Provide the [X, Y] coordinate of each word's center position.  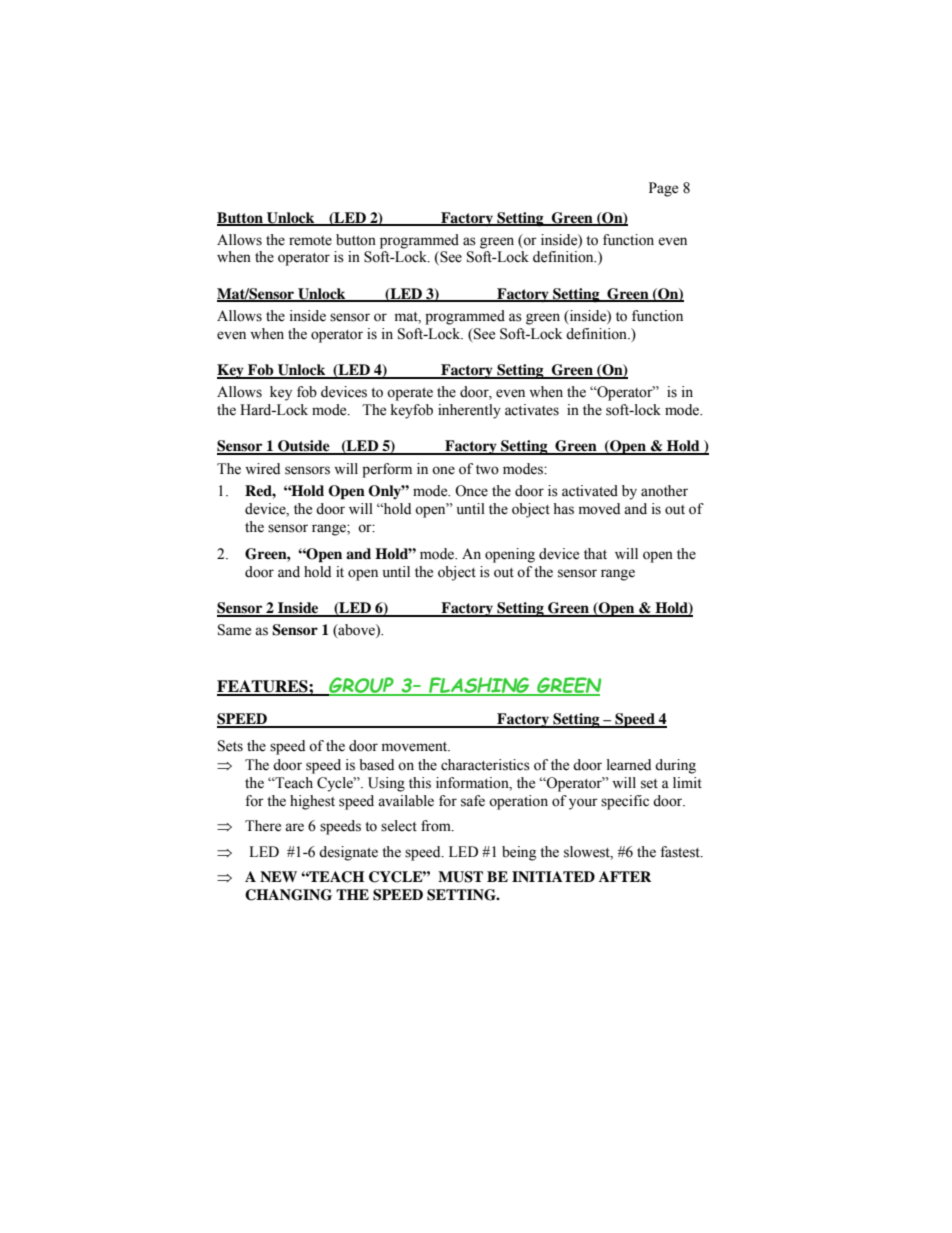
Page [663, 189]
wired [262, 469]
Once [471, 491]
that [595, 553]
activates [532, 410]
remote [310, 241]
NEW [278, 876]
